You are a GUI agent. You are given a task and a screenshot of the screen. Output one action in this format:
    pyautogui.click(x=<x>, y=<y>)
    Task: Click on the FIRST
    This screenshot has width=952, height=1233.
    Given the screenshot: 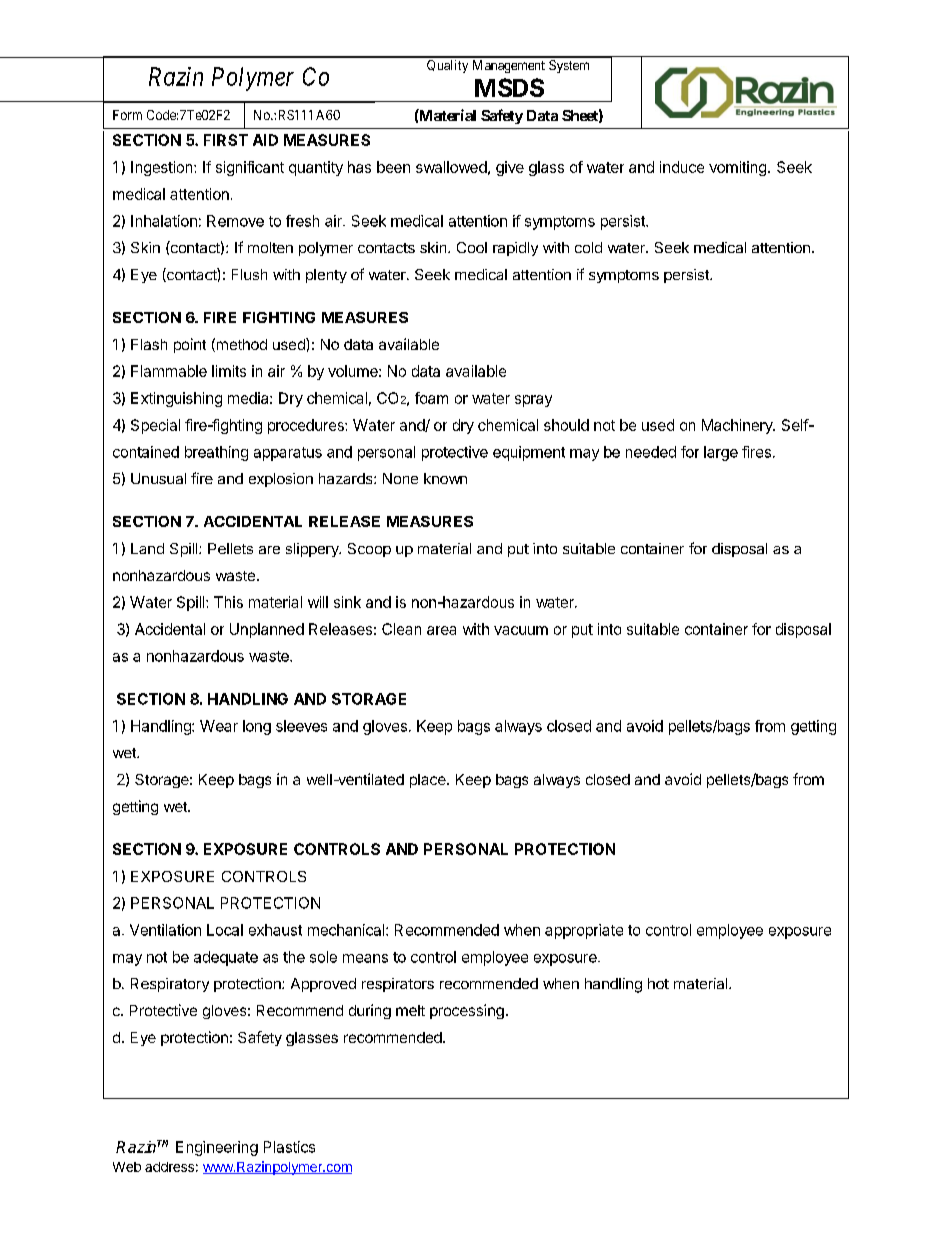 What is the action you would take?
    pyautogui.click(x=226, y=140)
